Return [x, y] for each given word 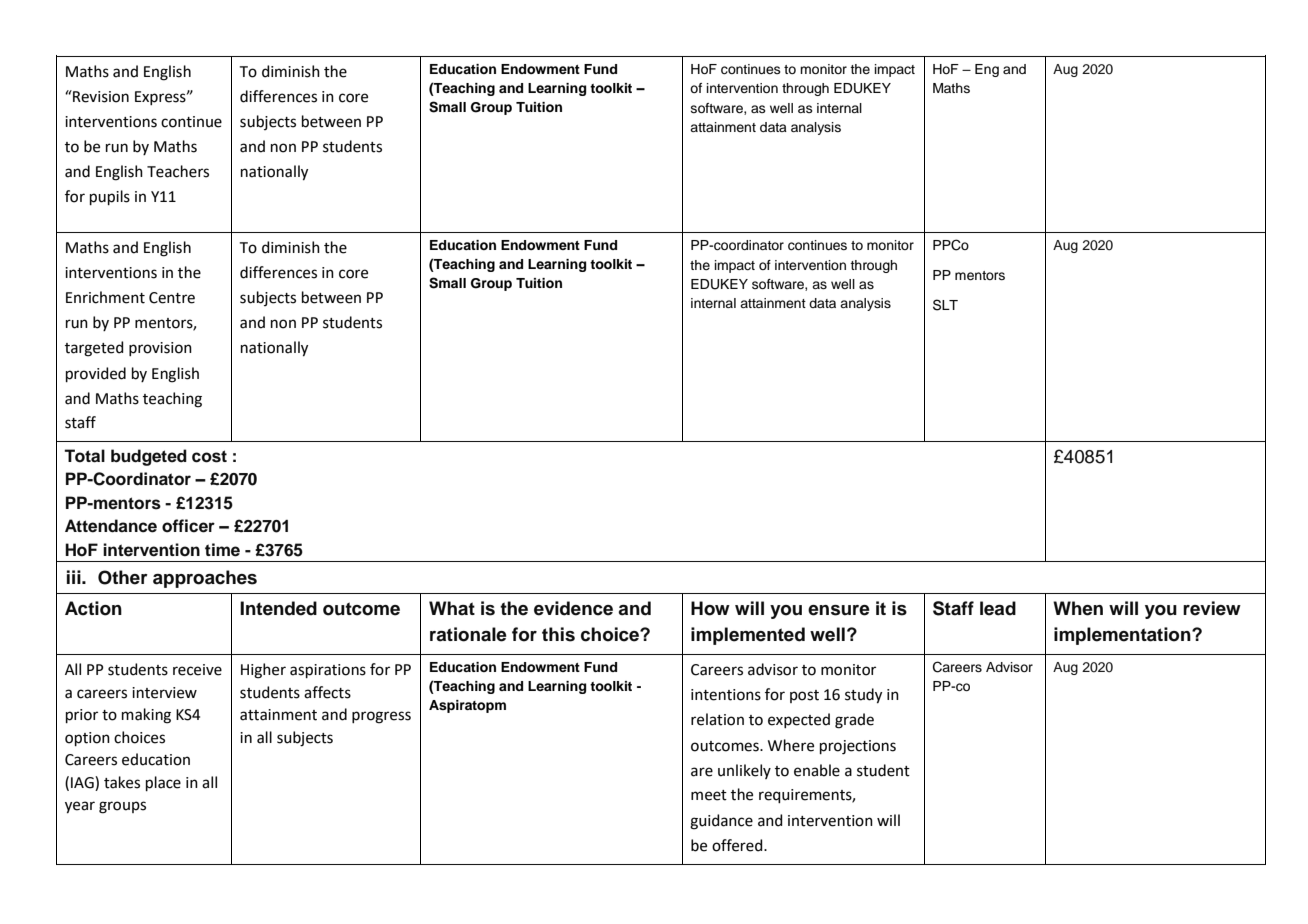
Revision [100, 96]
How [710, 608]
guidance [721, 822]
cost [209, 456]
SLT [945, 305]
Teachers [178, 171]
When [1078, 608]
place [163, 783]
